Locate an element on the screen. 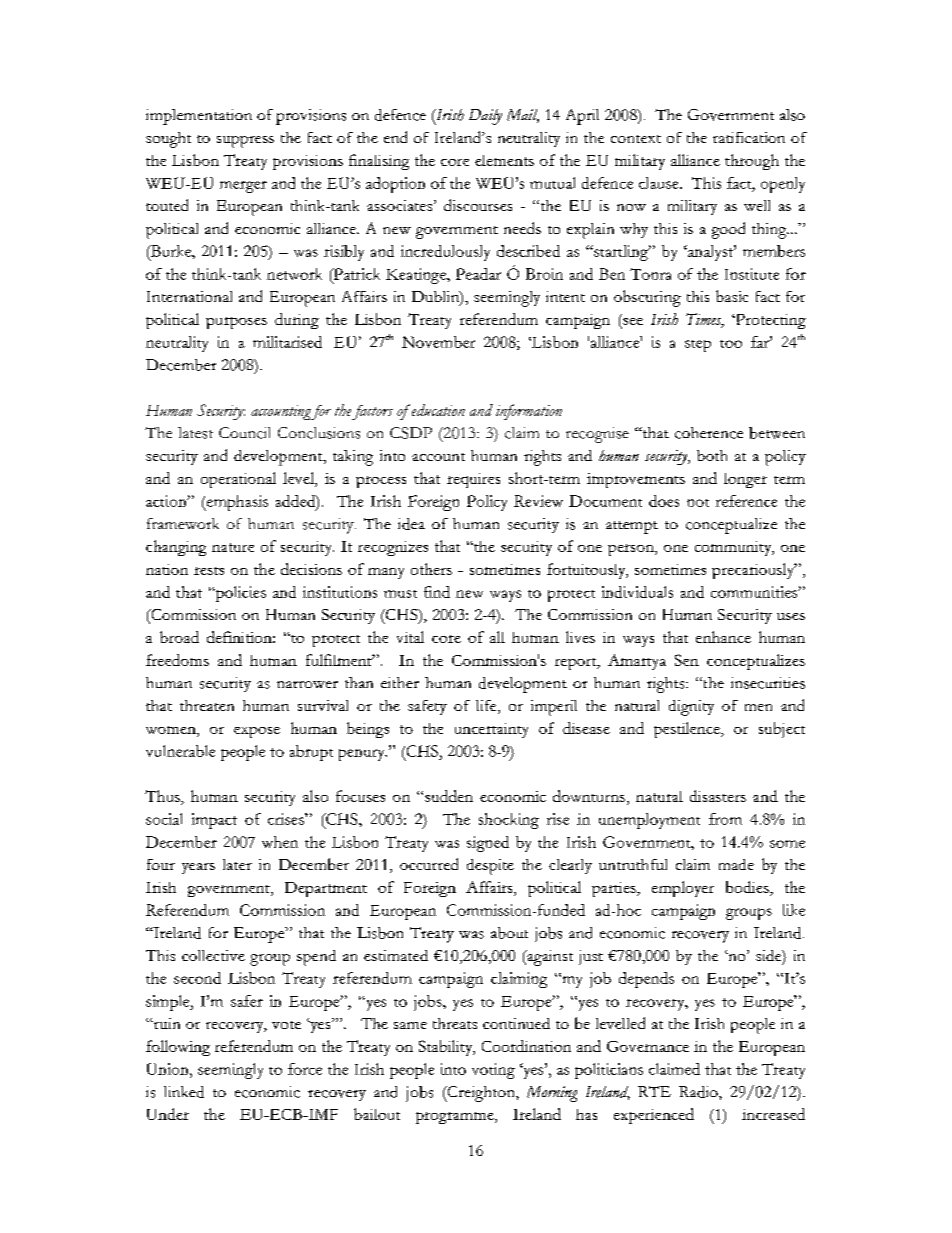 The image size is (952, 1233). enhance is located at coordinates (723, 637).
